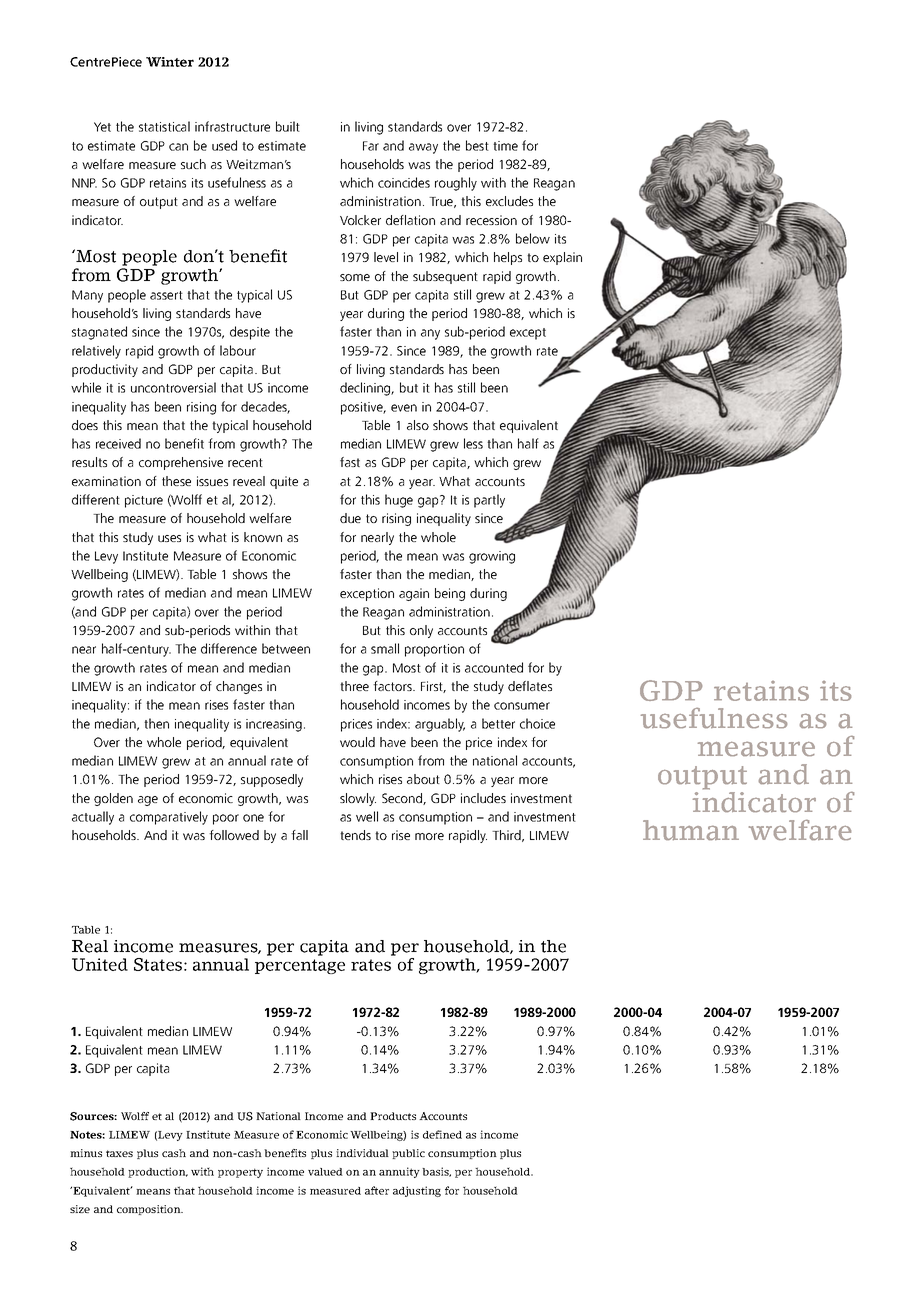 Image resolution: width=924 pixels, height=1308 pixels. Describe the element at coordinates (399, 1172) in the image. I see `annuity` at that location.
